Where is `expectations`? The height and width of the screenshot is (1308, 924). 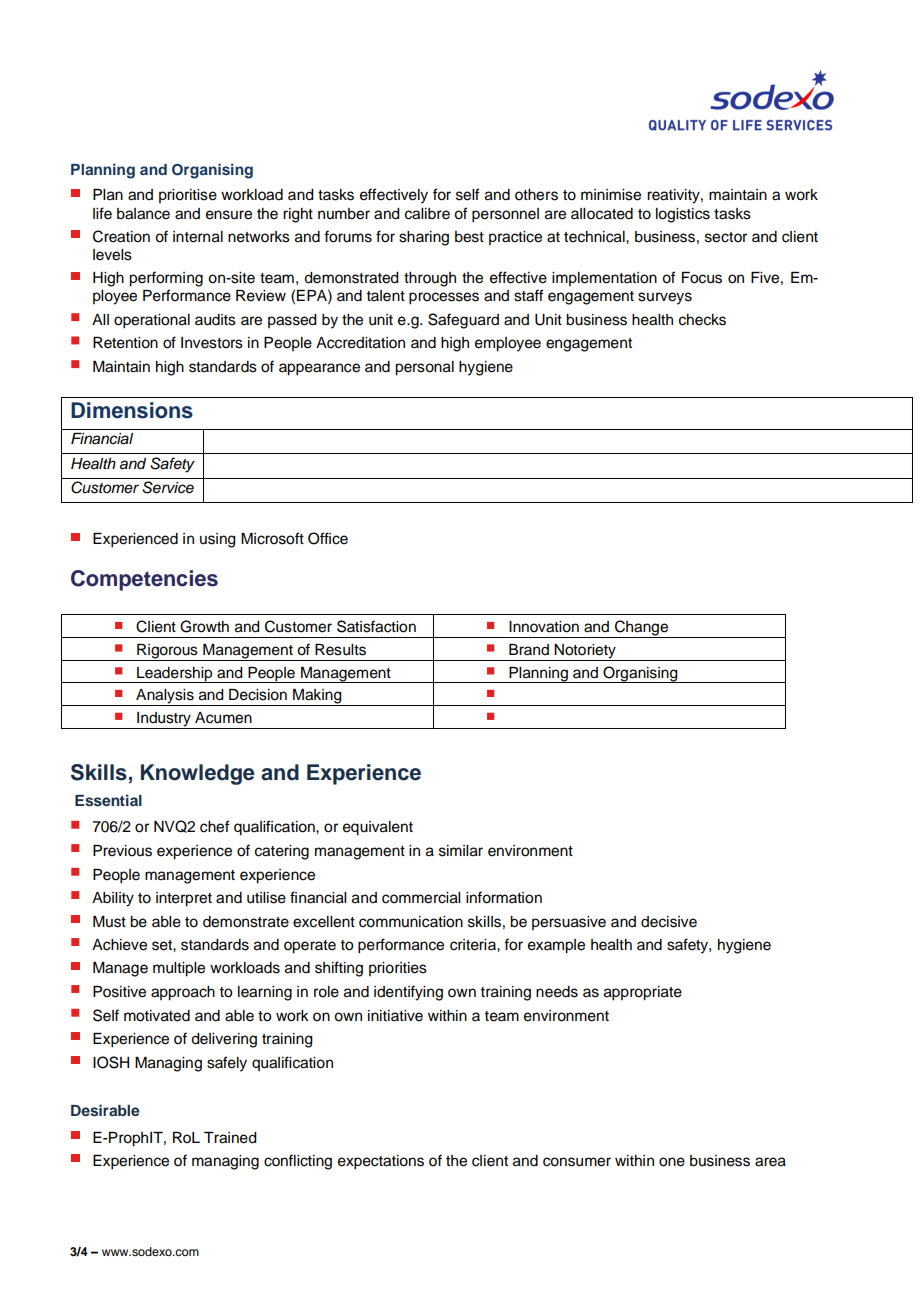 expectations is located at coordinates (381, 1162).
